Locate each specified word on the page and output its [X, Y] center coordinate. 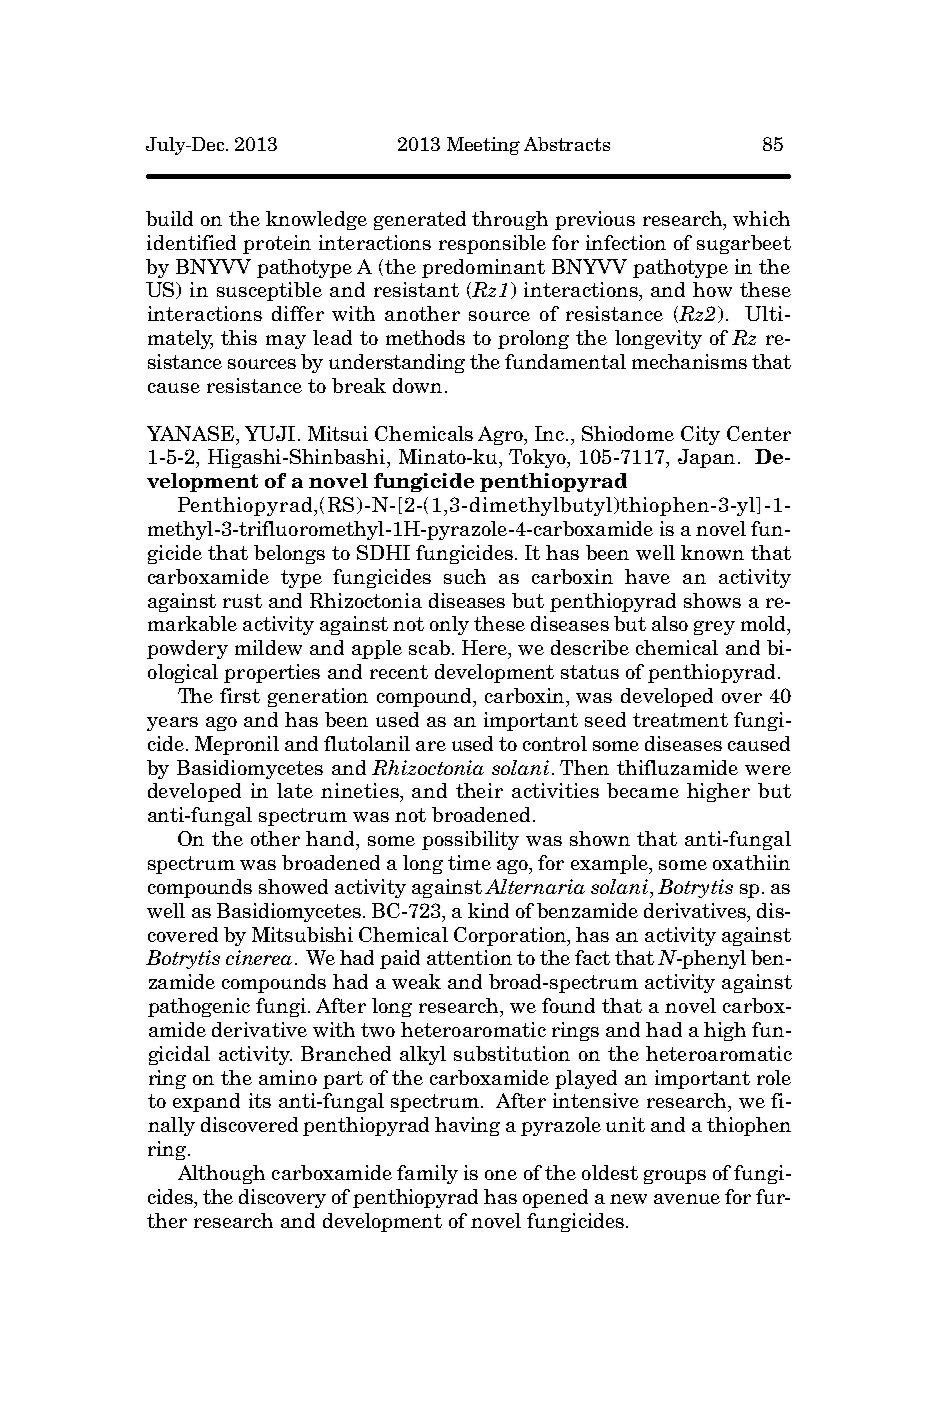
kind [488, 910]
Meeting [483, 146]
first [240, 695]
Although [221, 1174]
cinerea [259, 957]
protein [277, 244]
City [700, 435]
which [761, 218]
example [611, 864]
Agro [502, 435]
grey [714, 628]
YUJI [270, 433]
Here [486, 649]
